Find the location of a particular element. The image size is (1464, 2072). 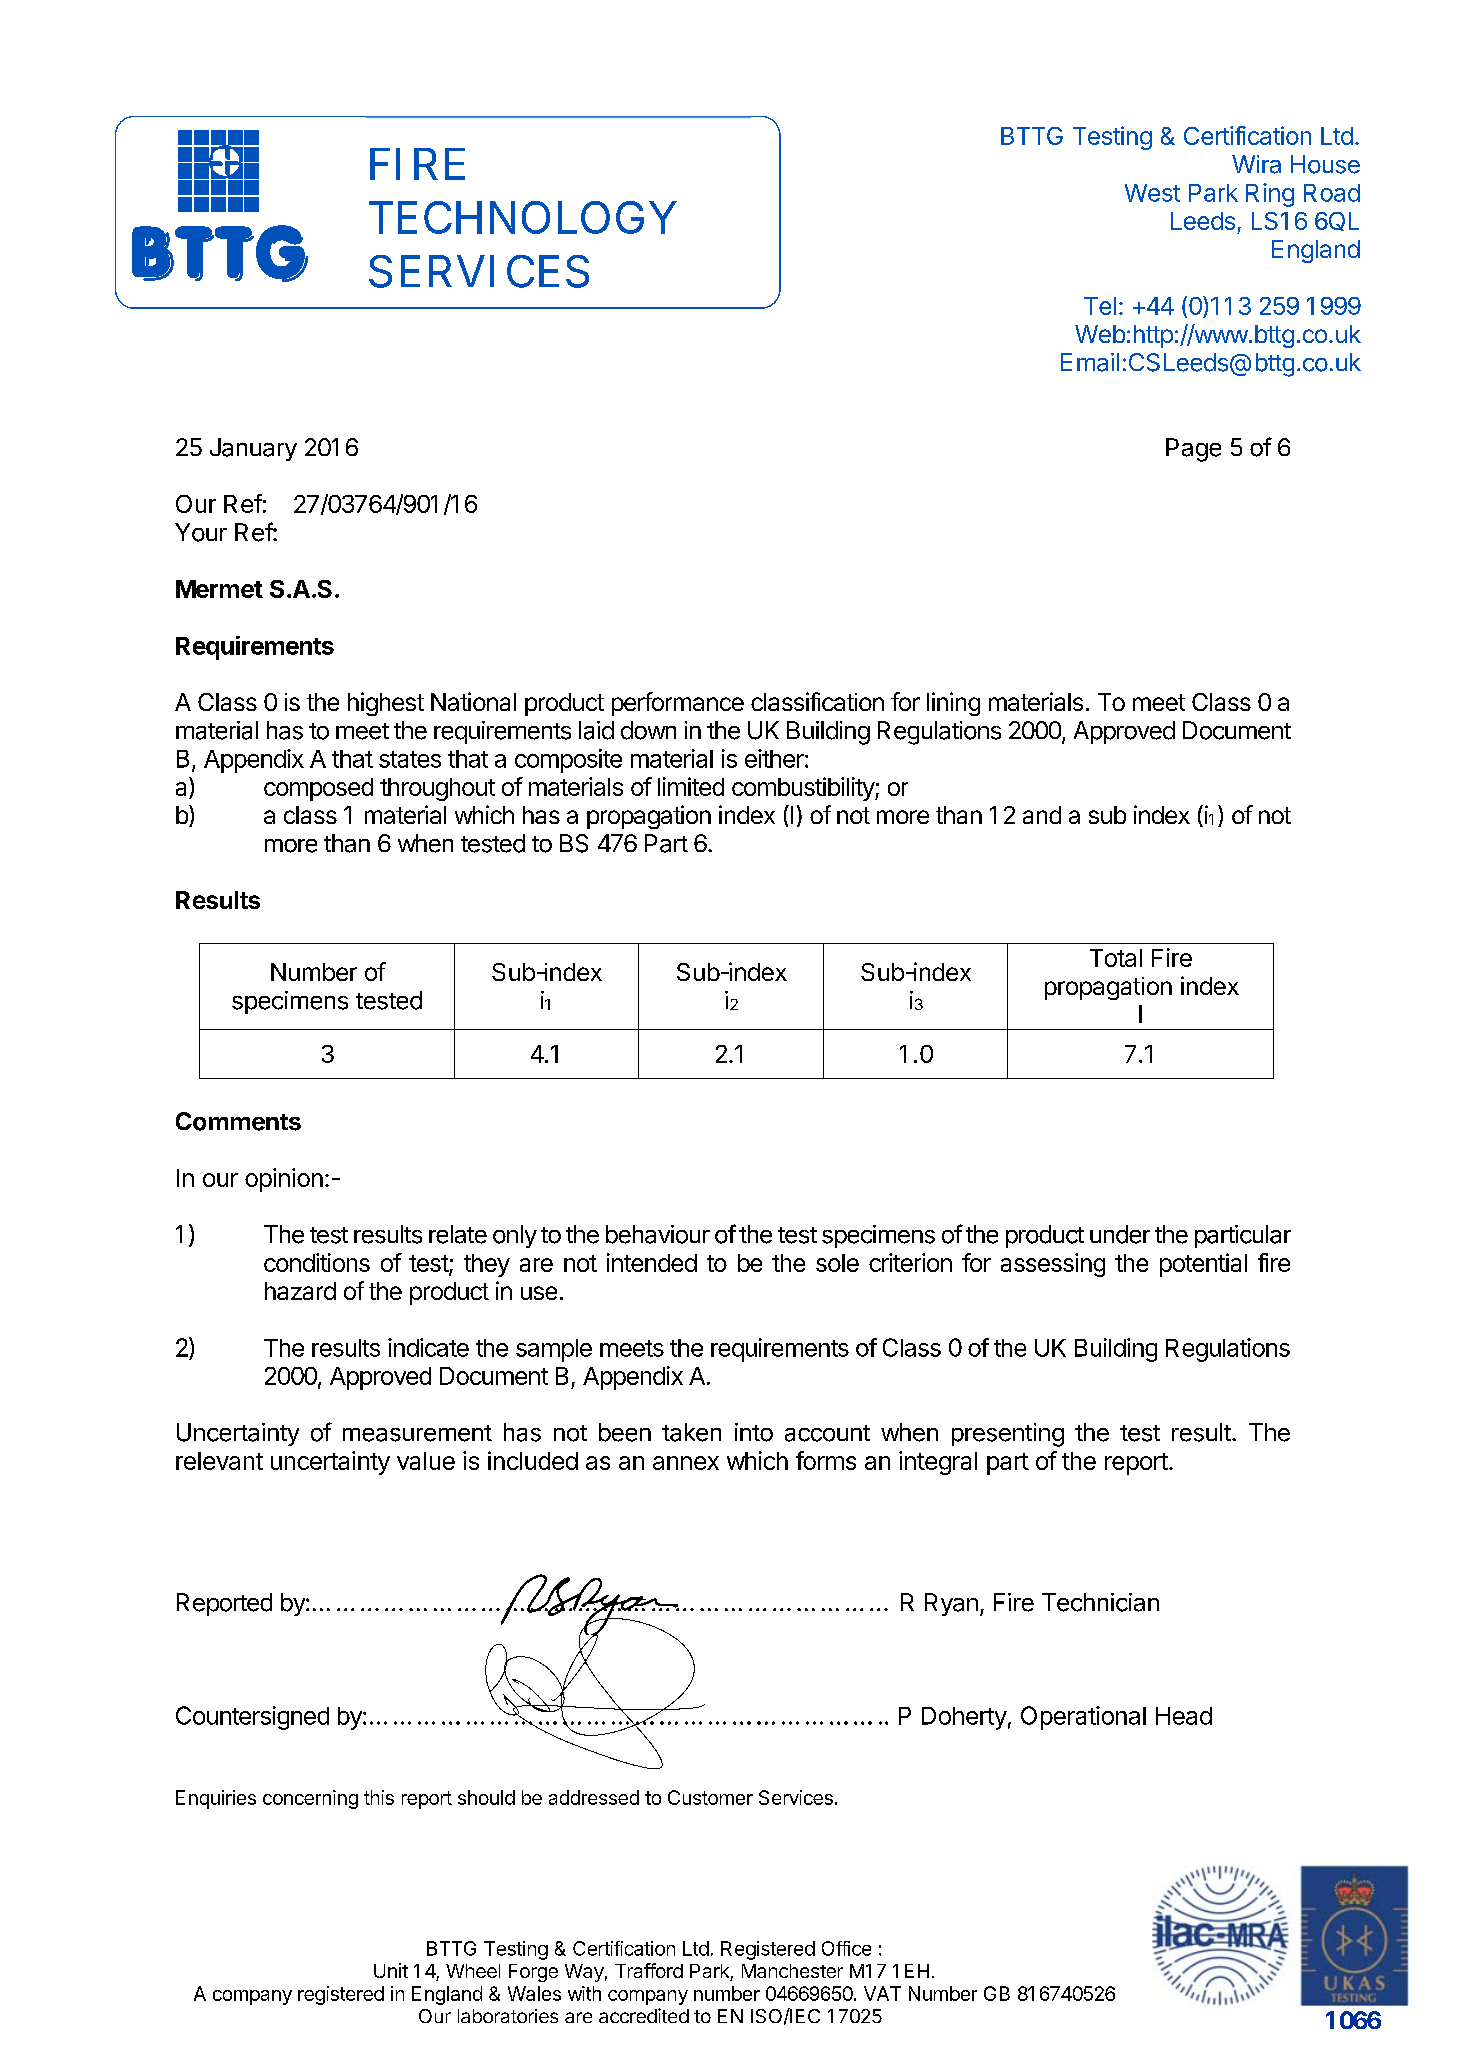

Tel is located at coordinates (1100, 306).
